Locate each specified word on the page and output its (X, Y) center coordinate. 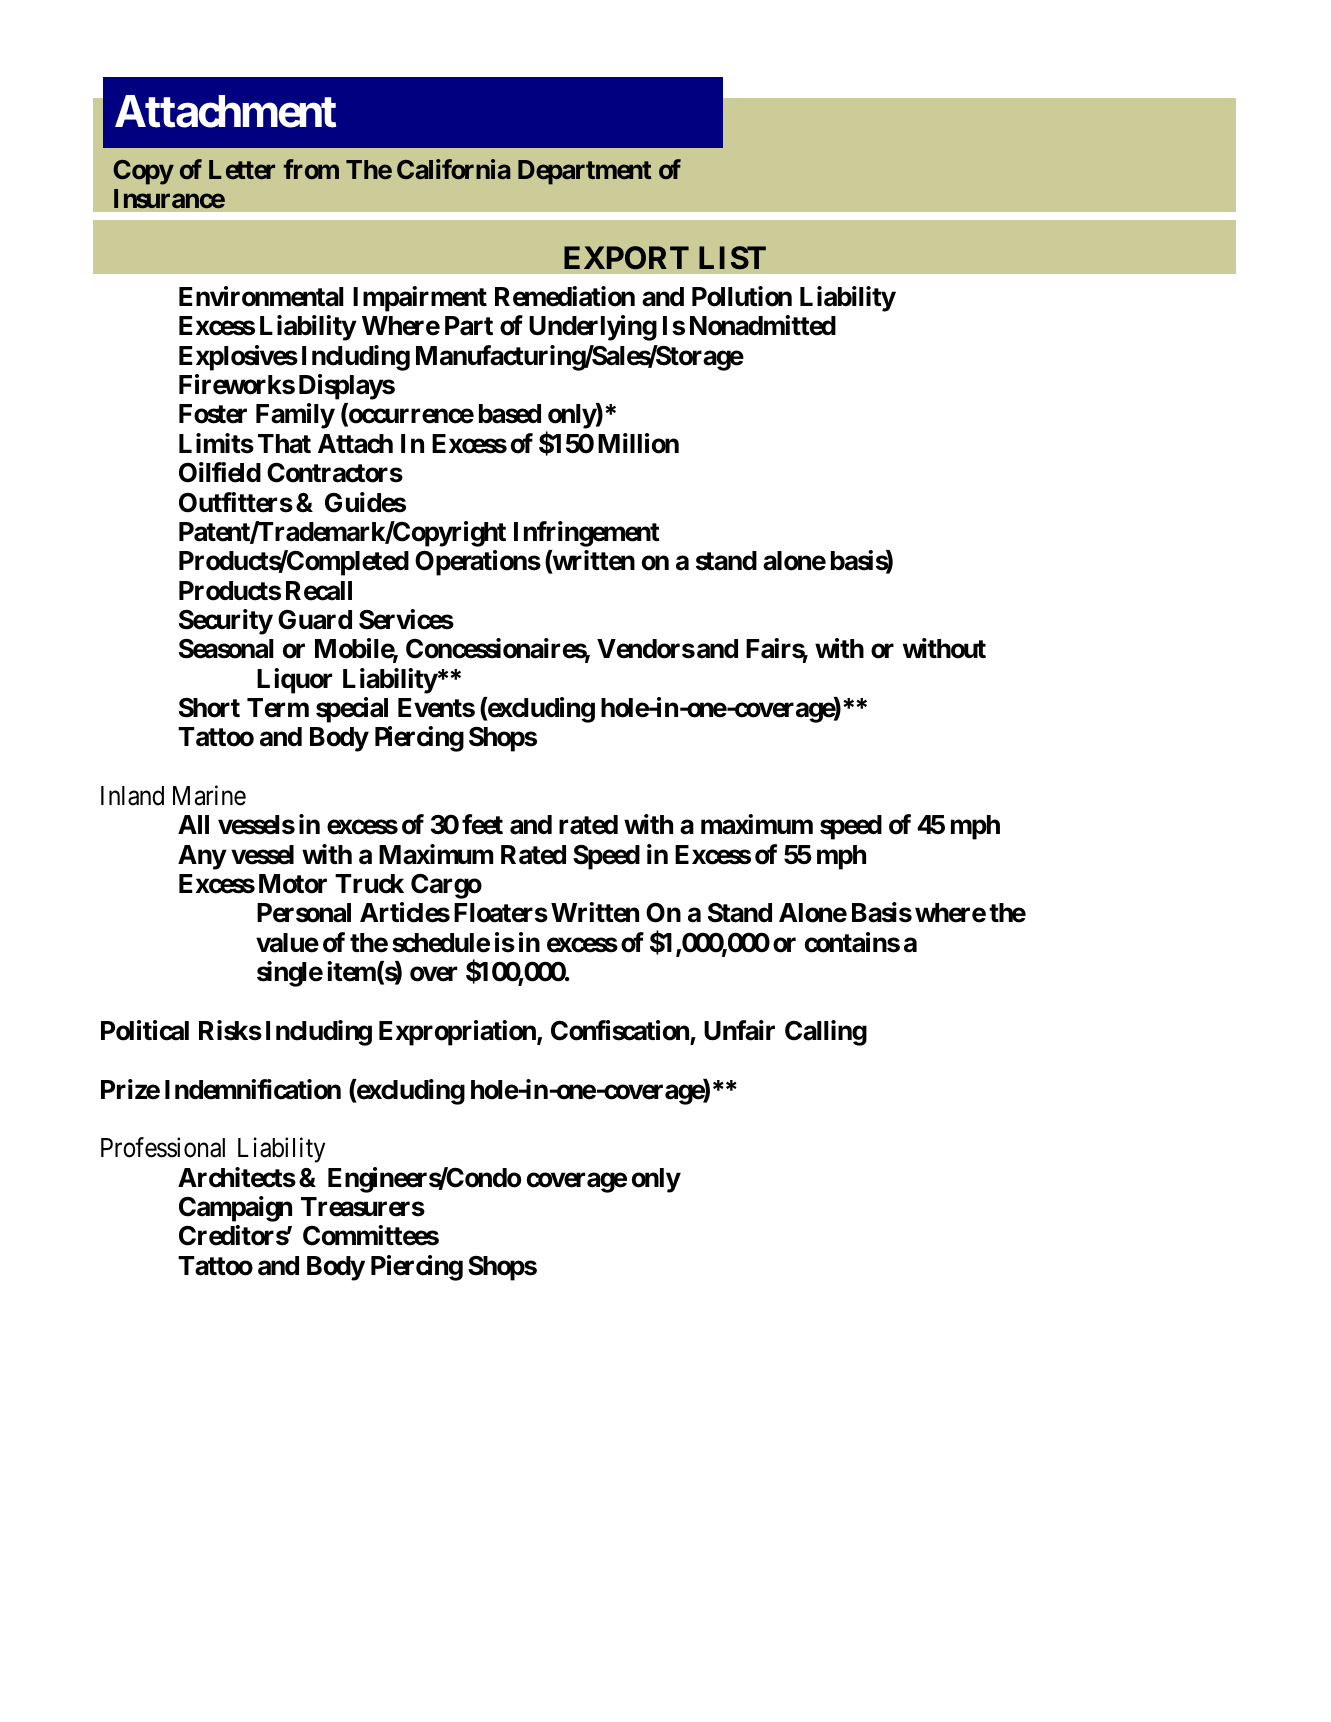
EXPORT (626, 258)
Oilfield (220, 472)
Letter (242, 170)
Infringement (587, 534)
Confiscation (620, 1030)
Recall (319, 591)
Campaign (235, 1209)
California (454, 169)
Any (202, 857)
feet (482, 824)
